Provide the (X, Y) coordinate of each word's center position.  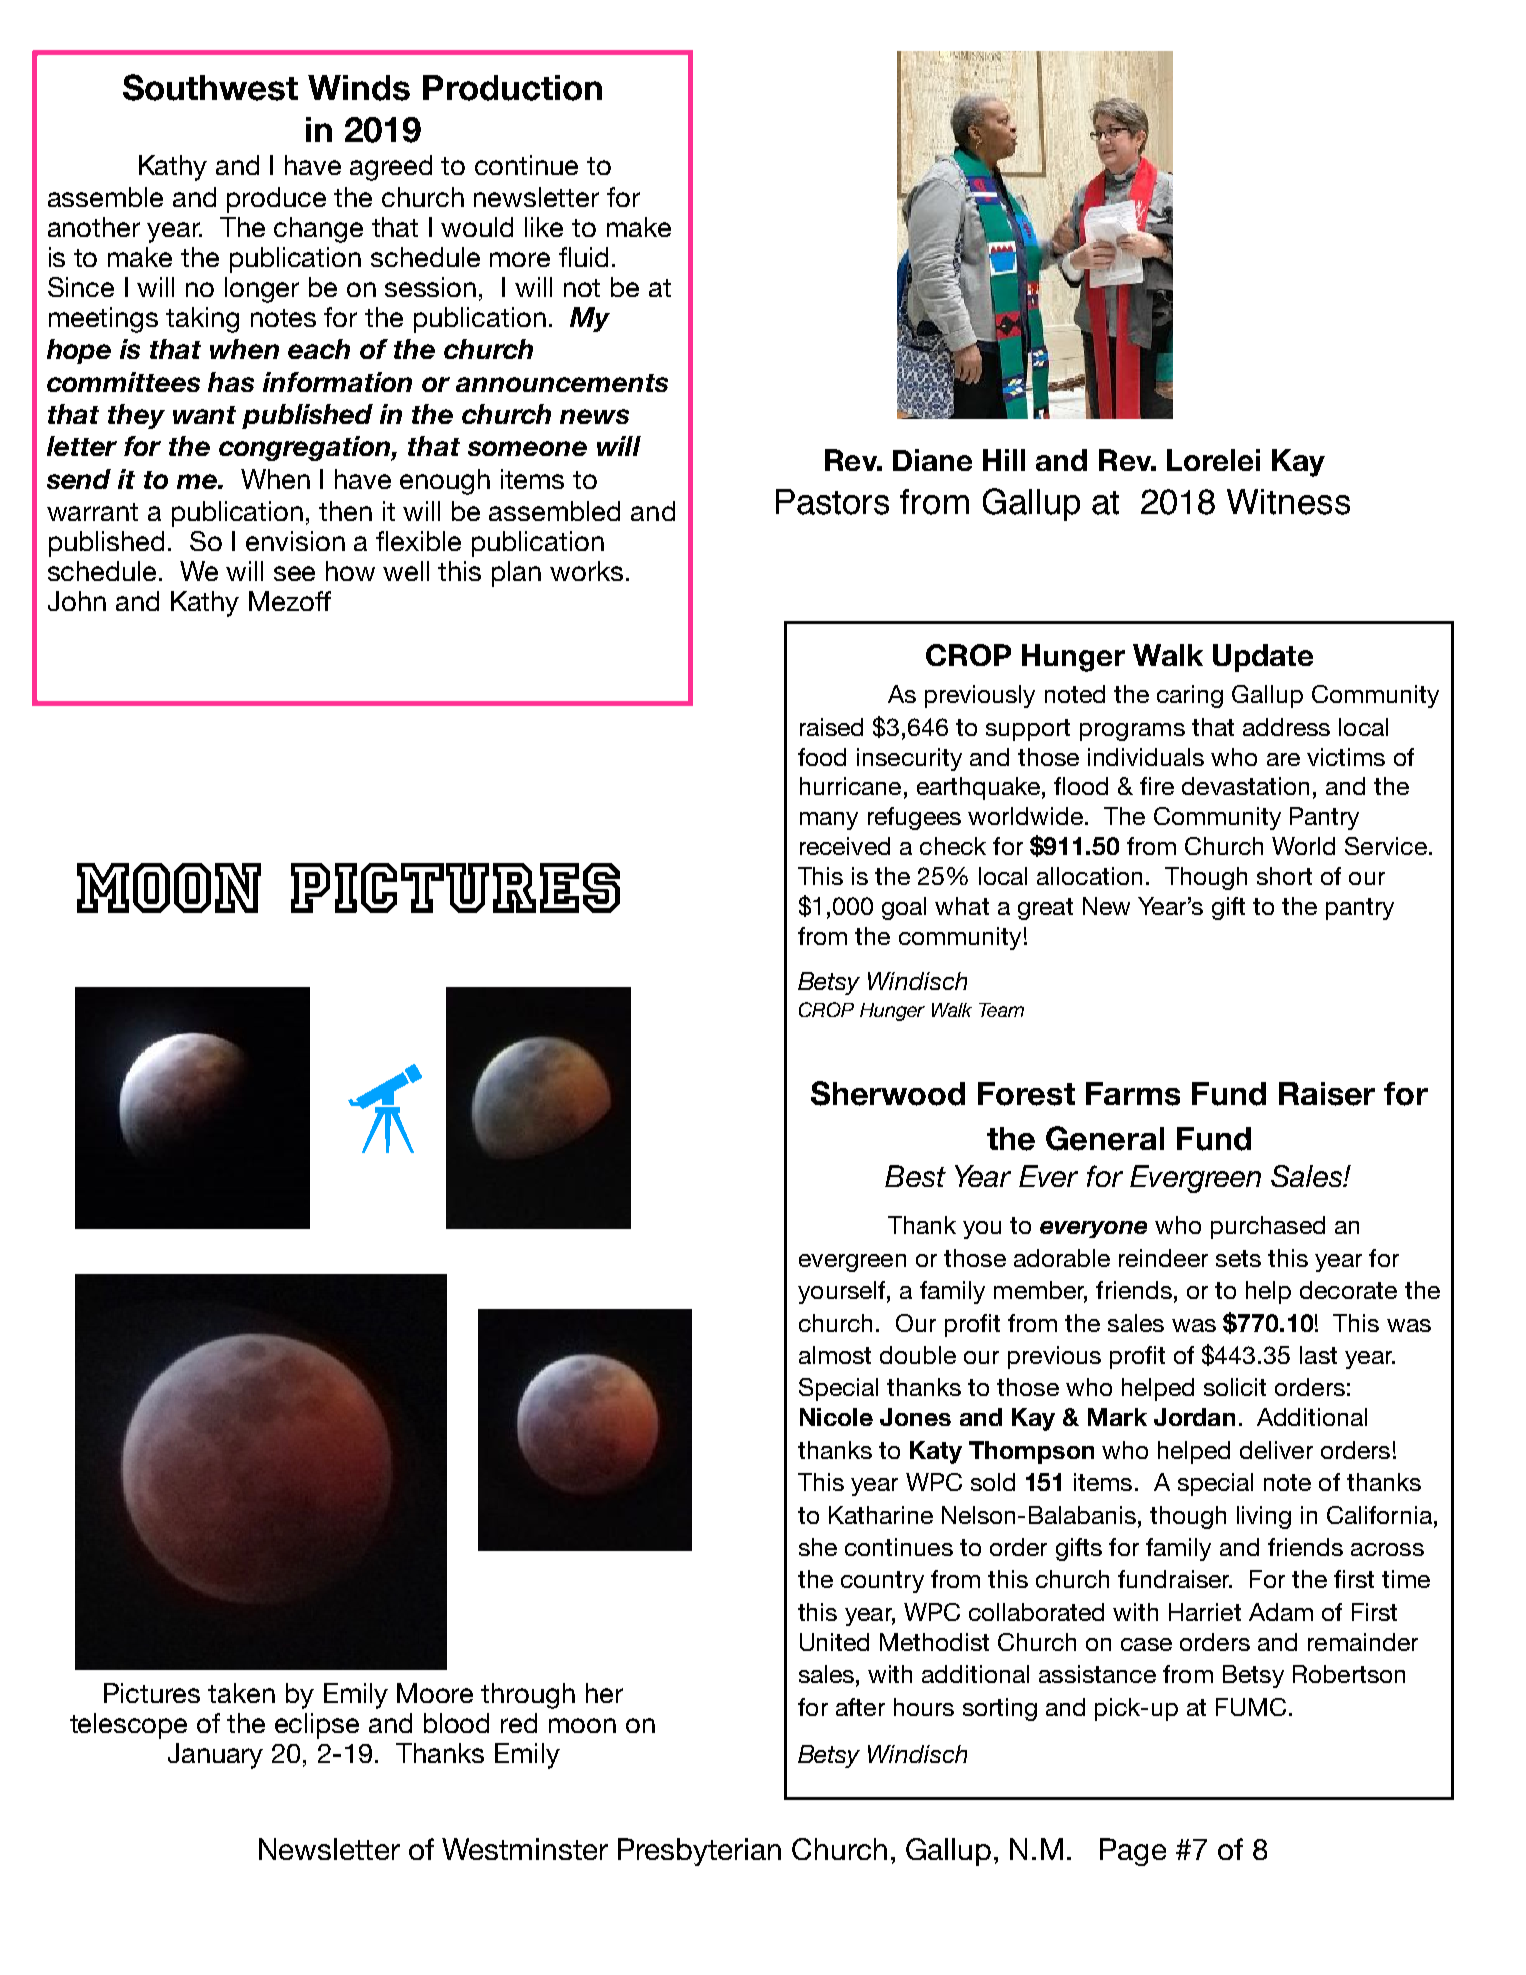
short (1284, 876)
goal (904, 908)
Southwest (210, 87)
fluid (583, 257)
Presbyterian (699, 1852)
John (77, 601)
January (215, 1756)
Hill (1004, 460)
